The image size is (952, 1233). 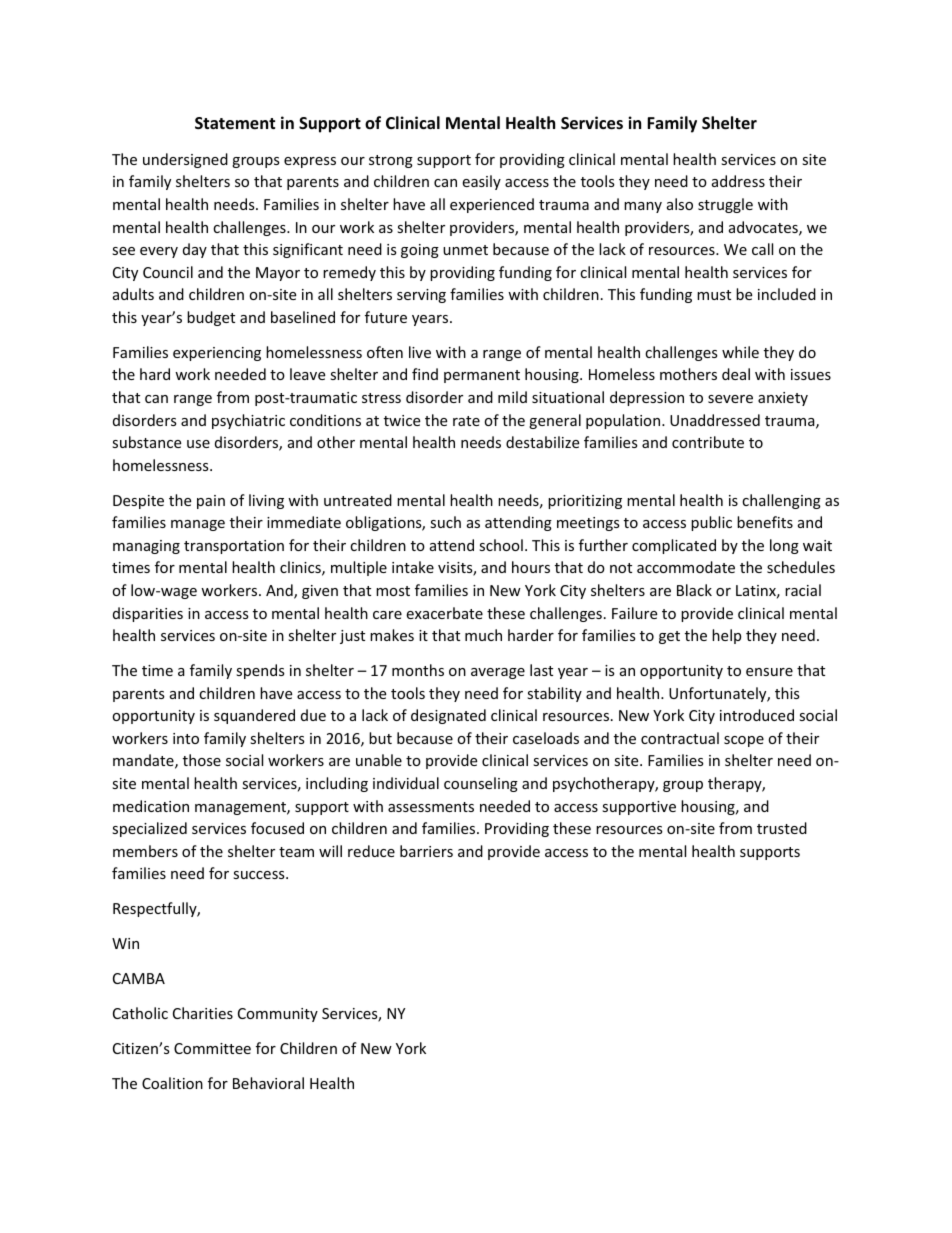 What do you see at coordinates (481, 182) in the screenshot?
I see `easily` at bounding box center [481, 182].
